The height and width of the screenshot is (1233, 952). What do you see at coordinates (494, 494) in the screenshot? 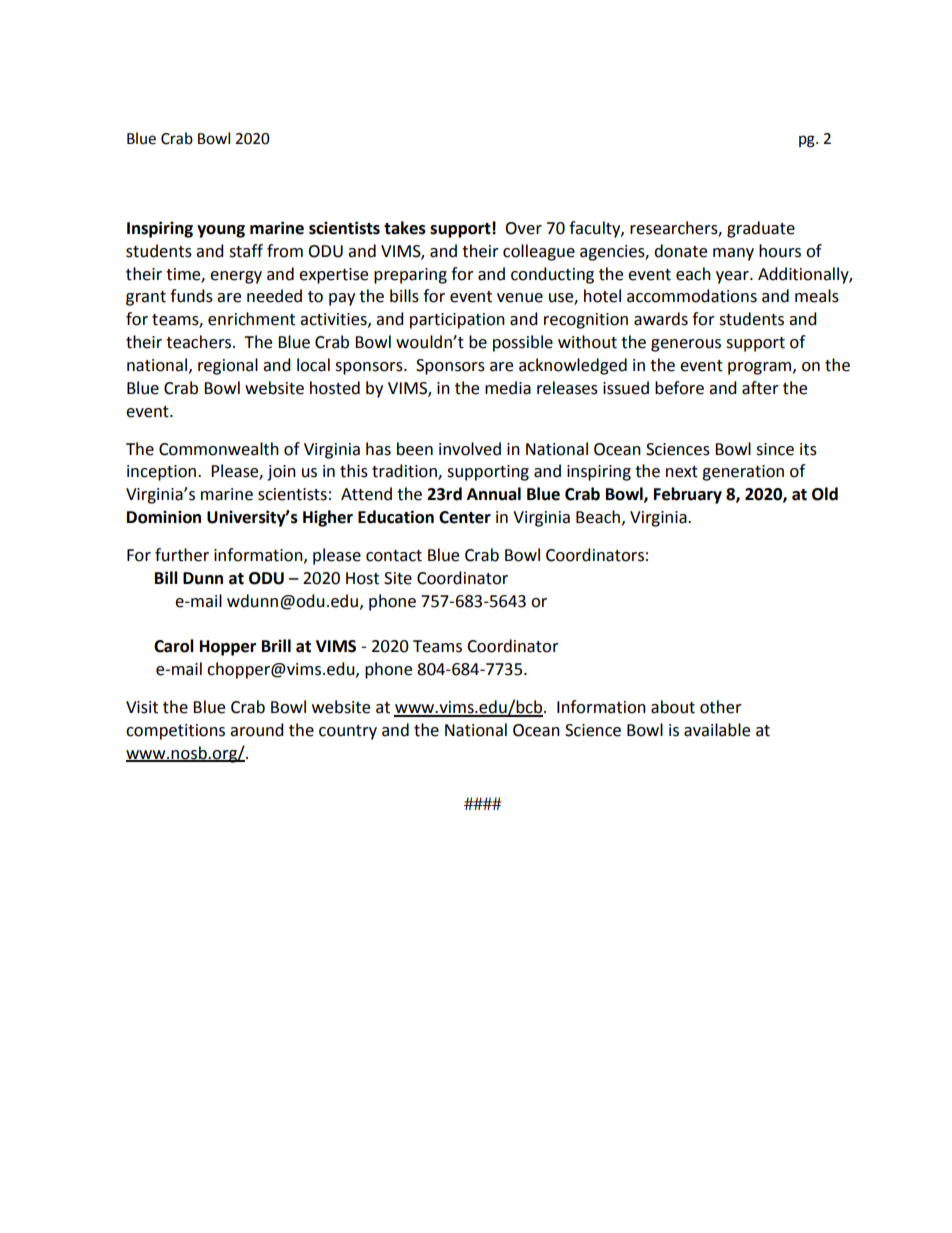
I see `Annual` at bounding box center [494, 494].
